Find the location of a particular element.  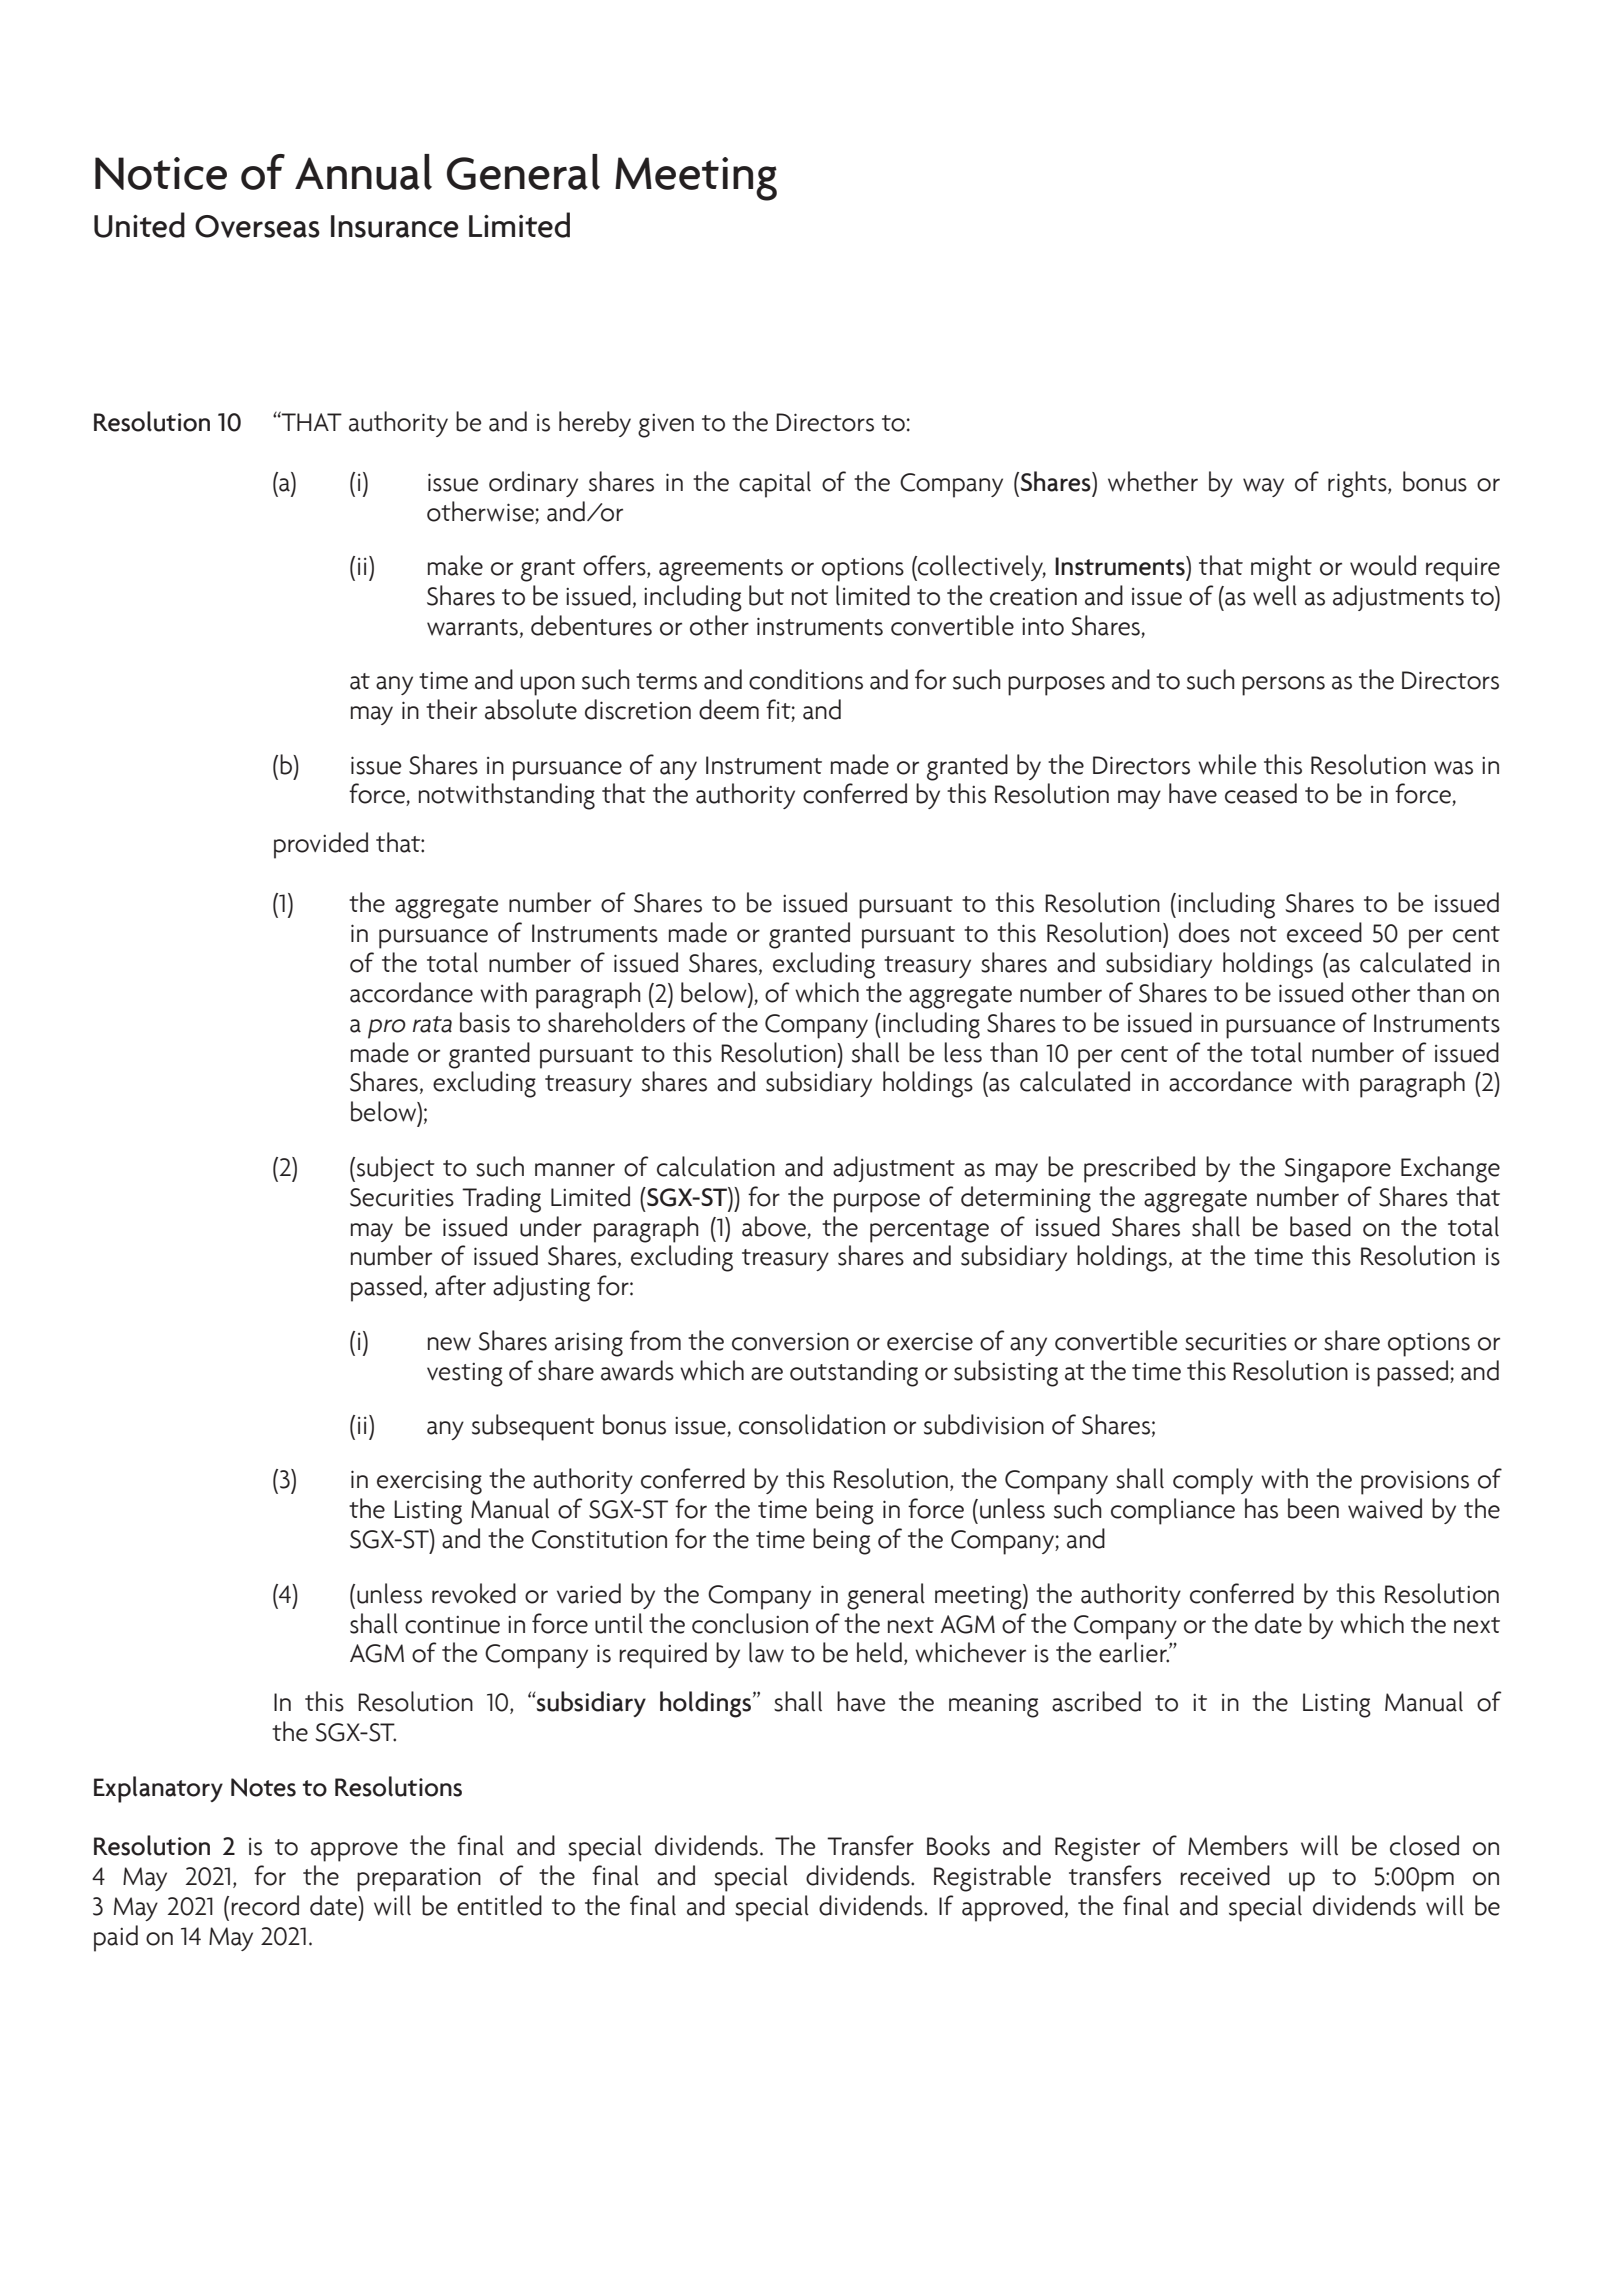

exercising is located at coordinates (429, 1482).
